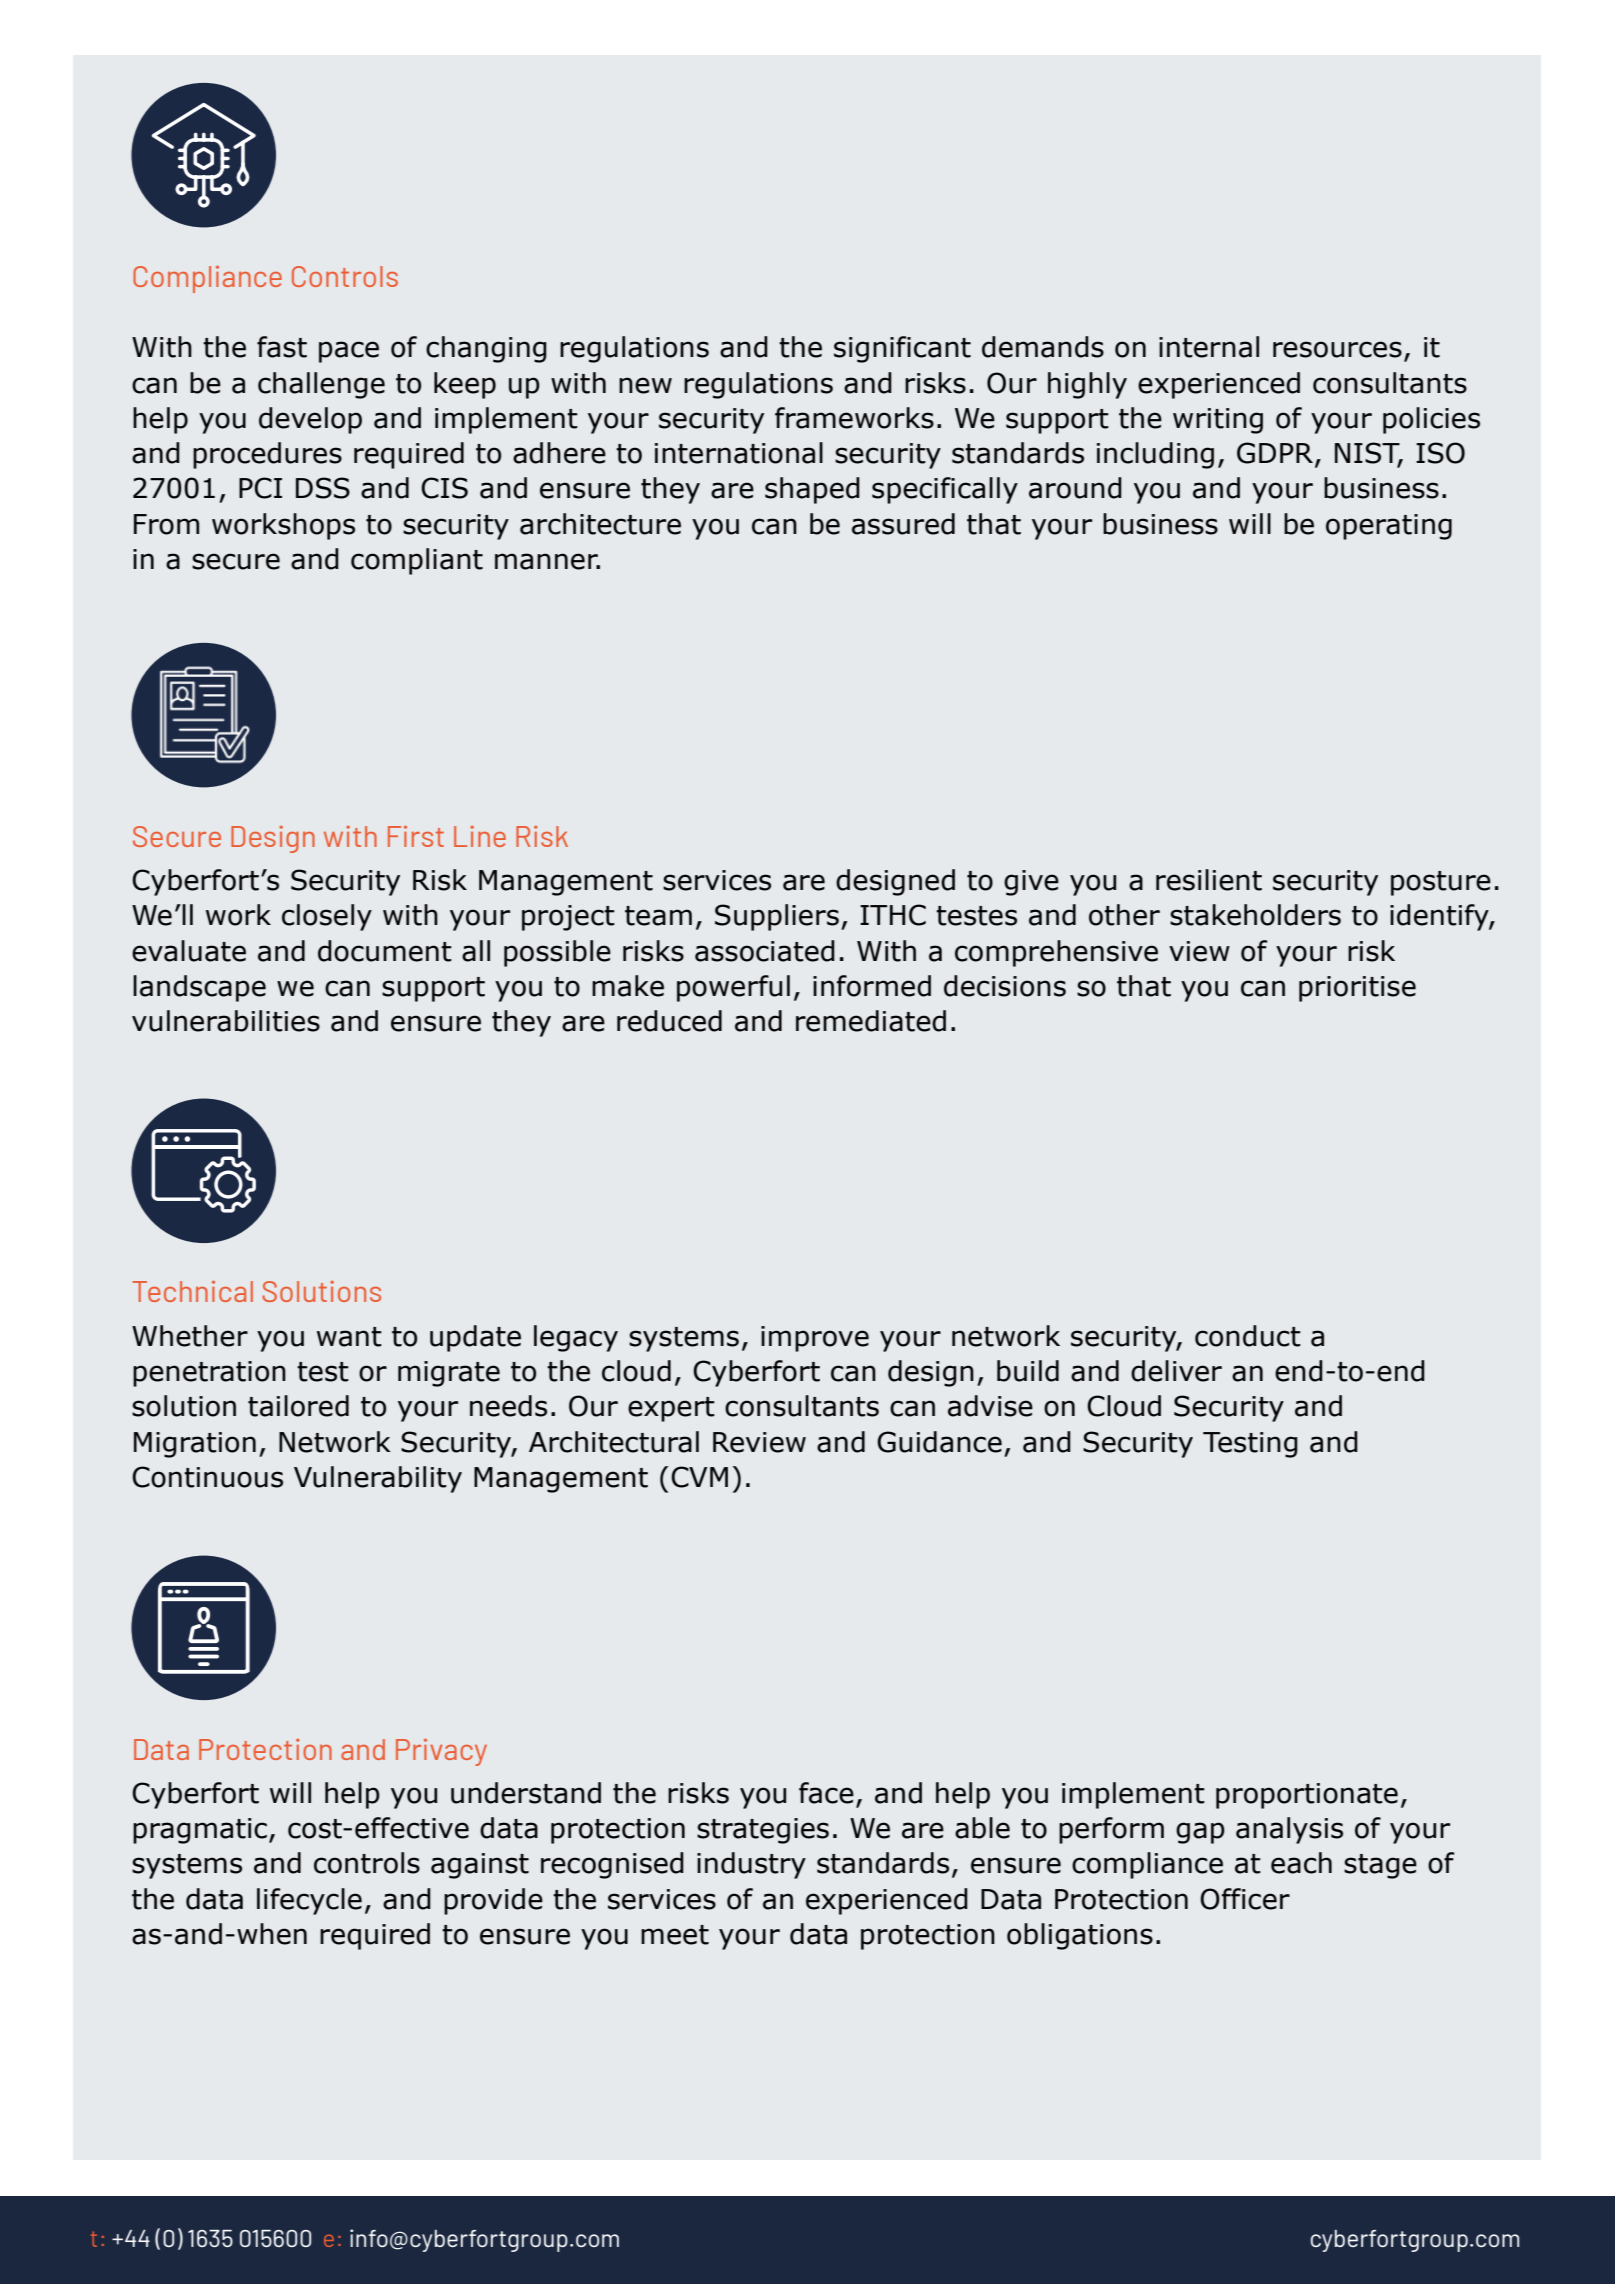  What do you see at coordinates (309, 1901) in the image?
I see `lifecycle` at bounding box center [309, 1901].
